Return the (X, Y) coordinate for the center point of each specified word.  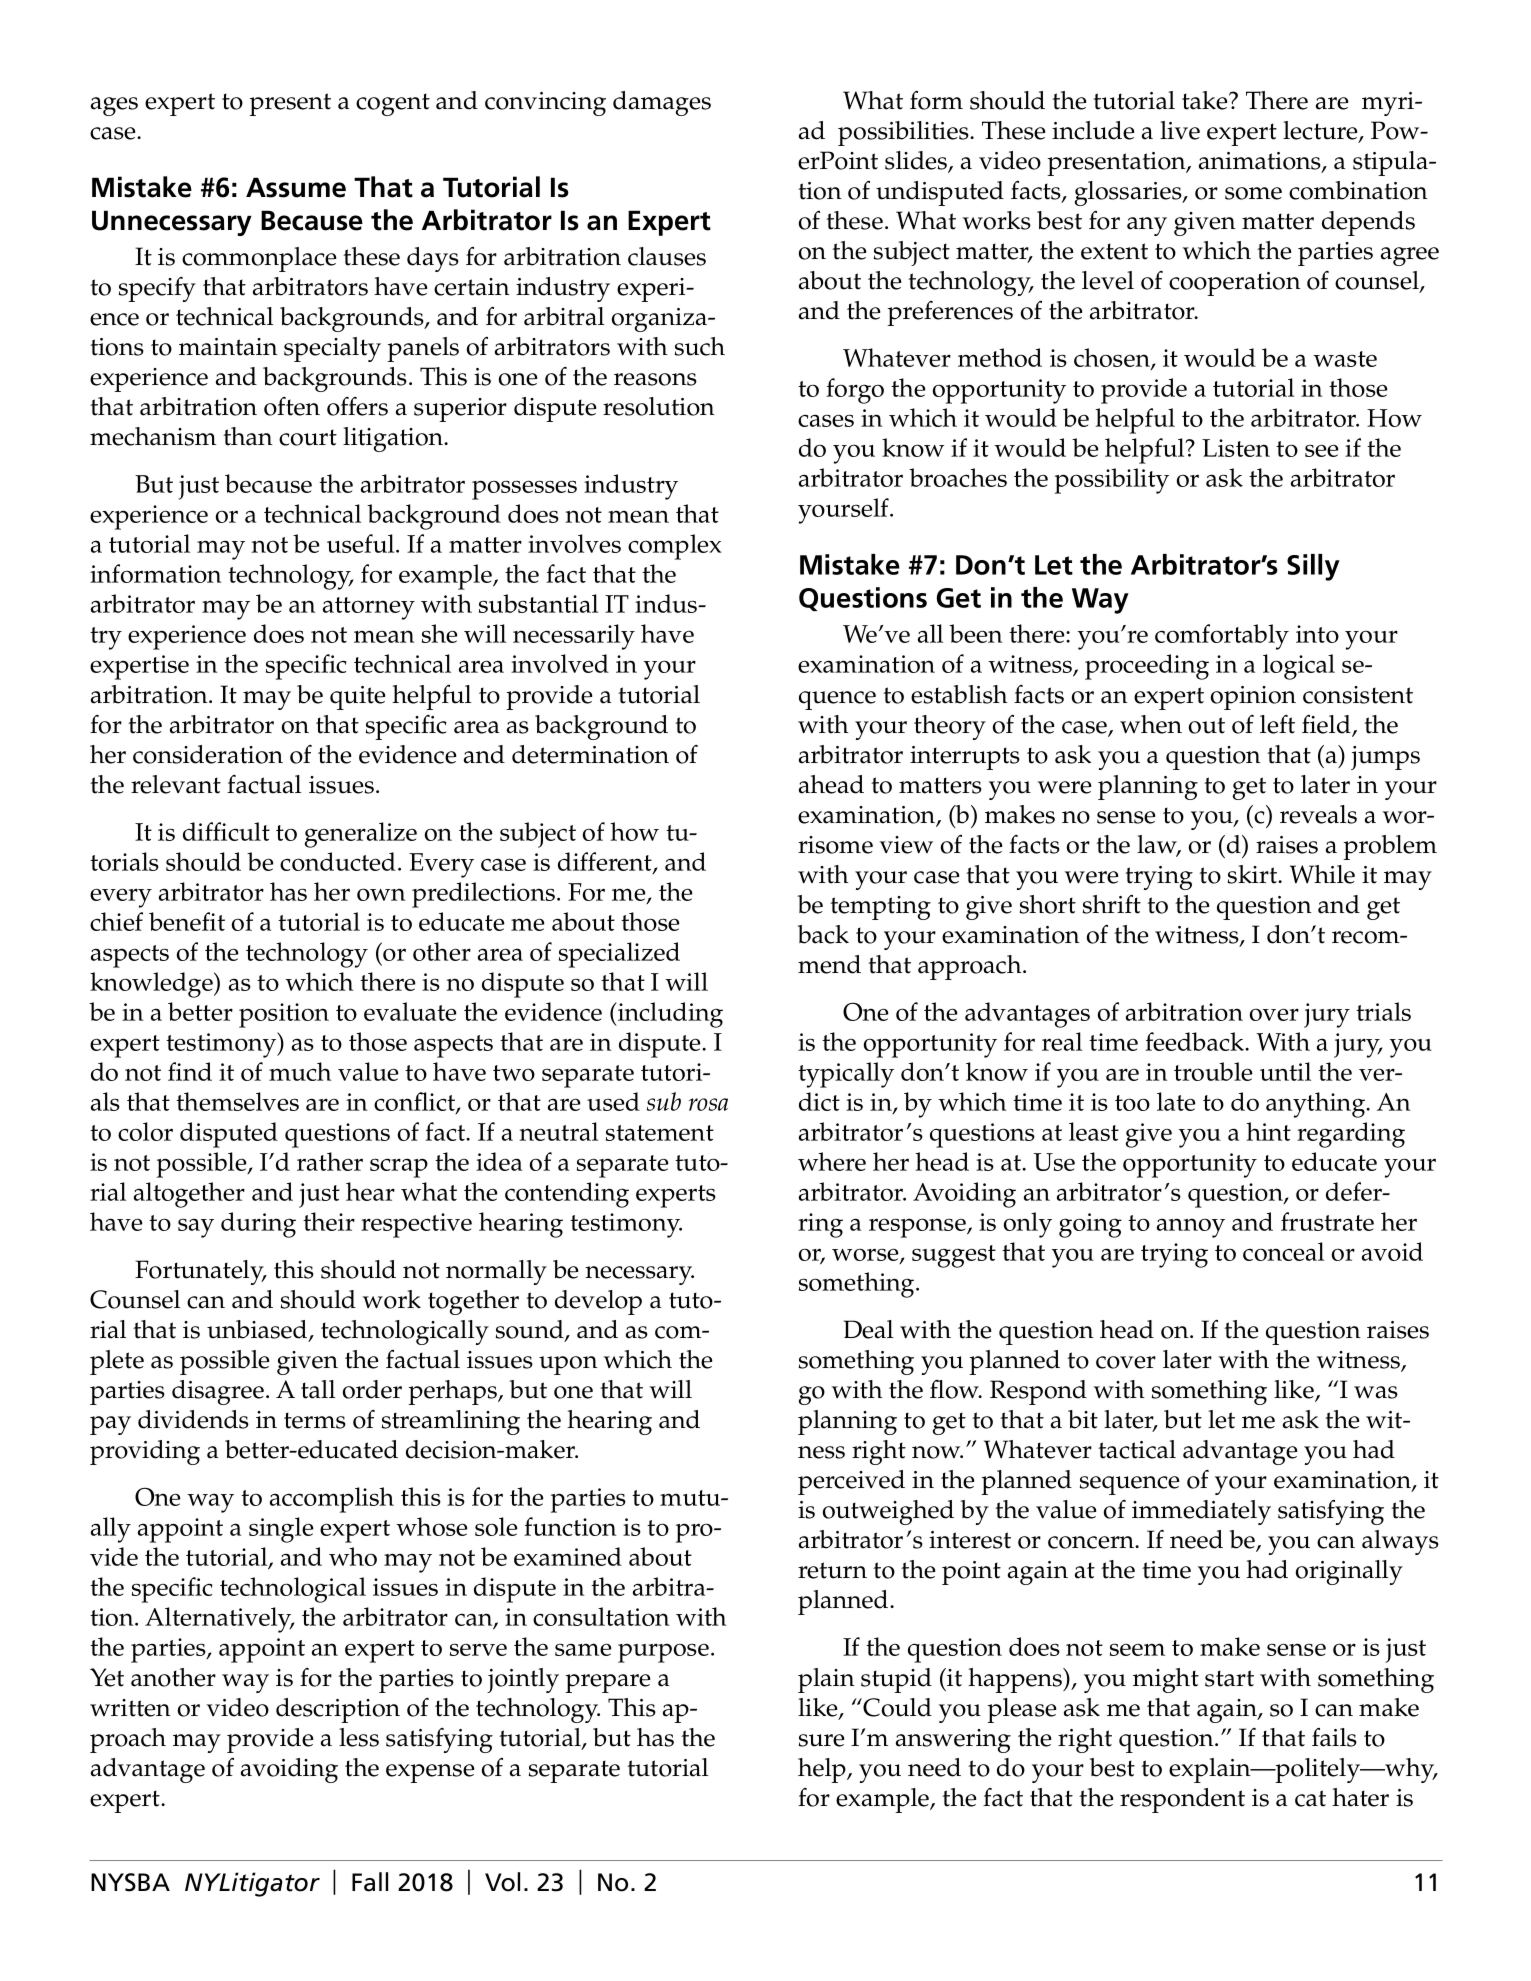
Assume (296, 187)
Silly (1313, 567)
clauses (667, 256)
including (669, 1015)
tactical (1137, 1449)
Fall (370, 1882)
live (1180, 130)
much (300, 1071)
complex (675, 547)
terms (315, 1420)
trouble (1213, 1071)
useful (362, 543)
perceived (851, 1482)
